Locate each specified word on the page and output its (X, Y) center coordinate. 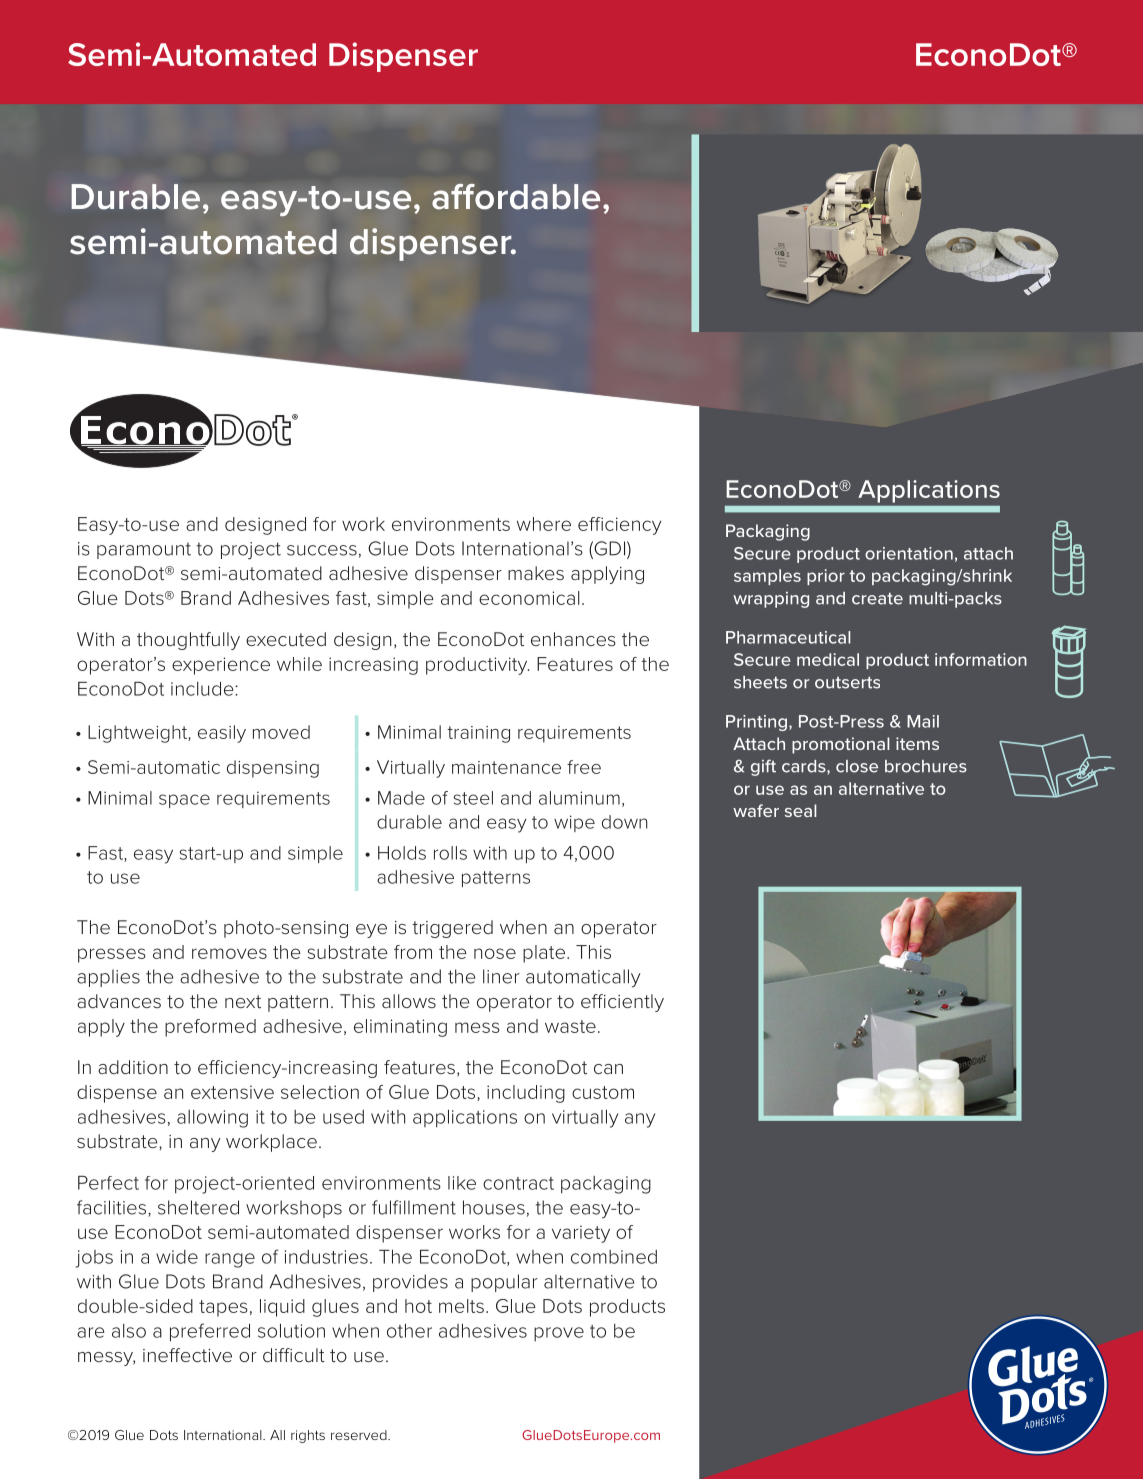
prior (826, 577)
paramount (144, 550)
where (544, 524)
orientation (909, 553)
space (184, 801)
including (526, 1094)
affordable (516, 197)
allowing (212, 1119)
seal (801, 810)
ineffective (187, 1355)
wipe (574, 823)
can (608, 1069)
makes (536, 573)
